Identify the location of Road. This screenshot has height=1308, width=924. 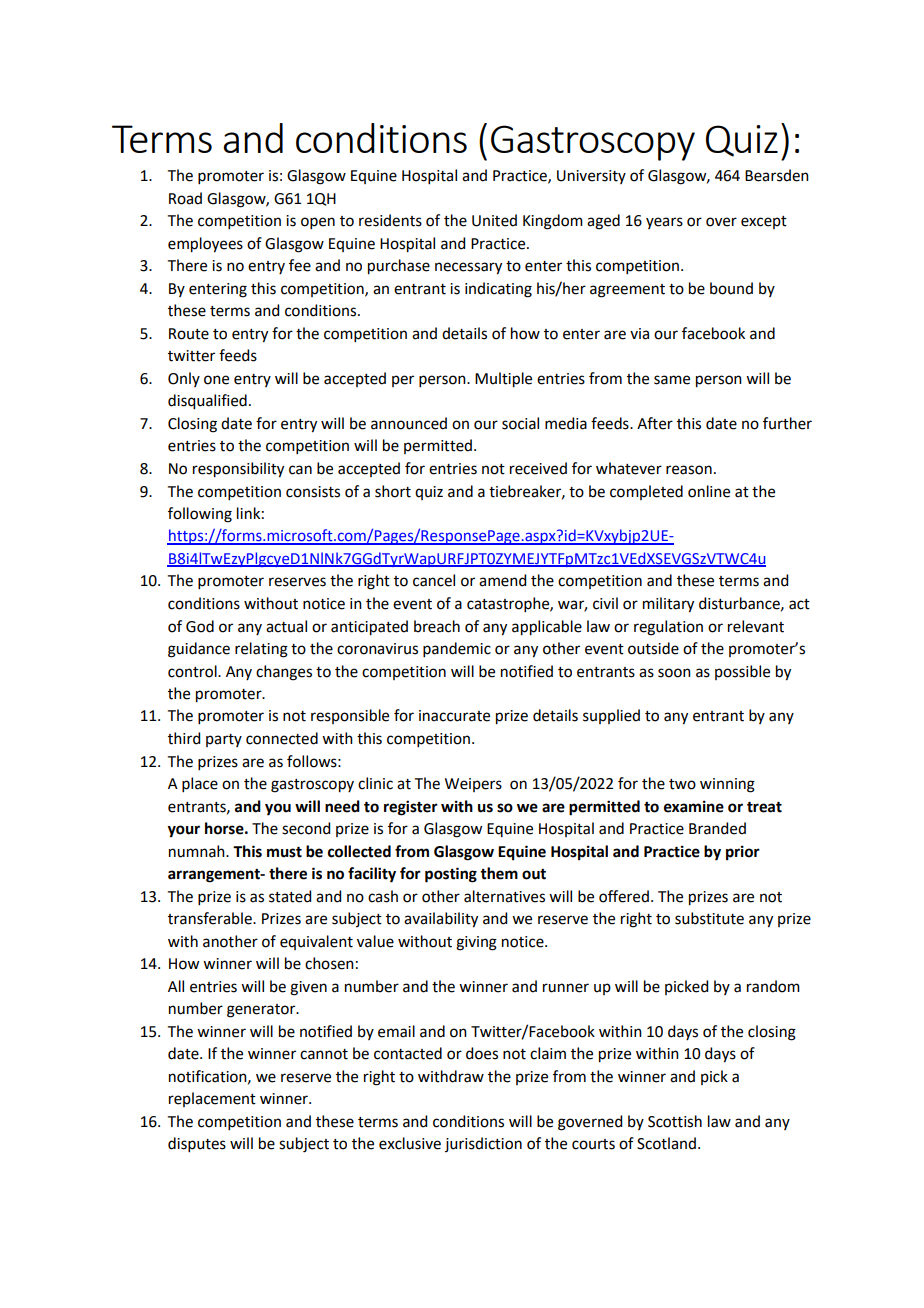
(185, 198).
